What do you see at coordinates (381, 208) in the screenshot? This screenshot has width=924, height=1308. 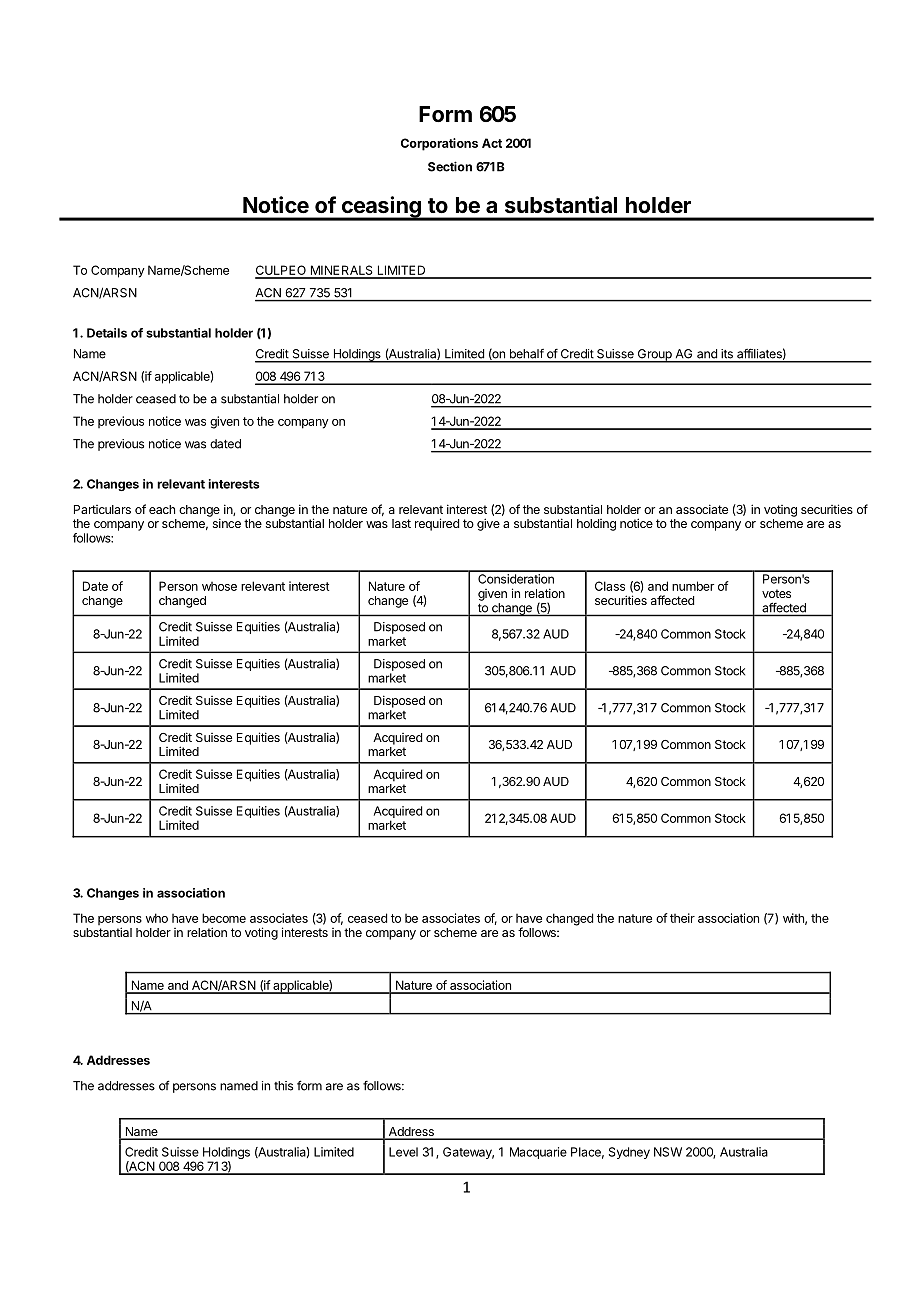 I see `ceasing` at bounding box center [381, 208].
